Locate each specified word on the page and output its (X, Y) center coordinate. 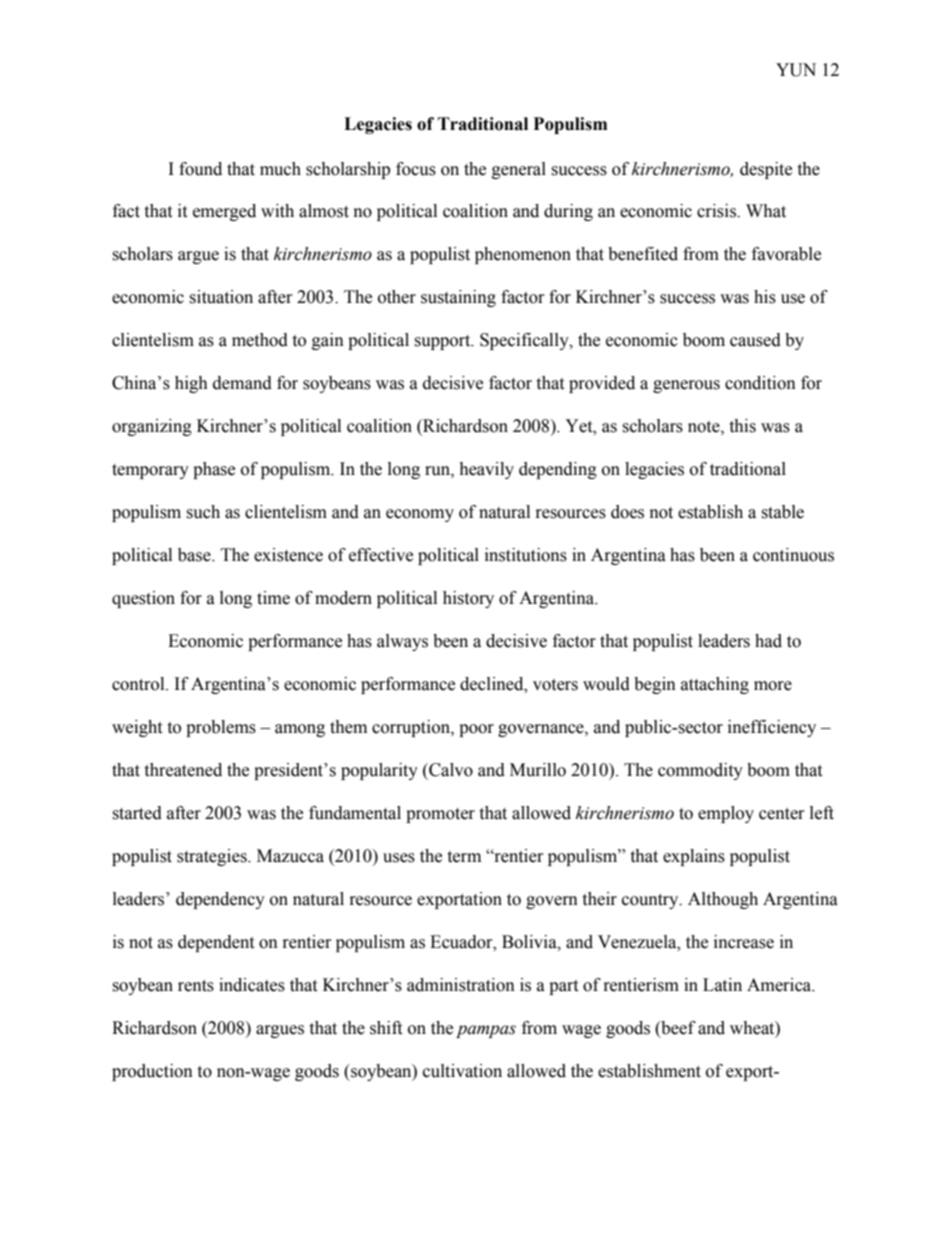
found (200, 169)
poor (476, 730)
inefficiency (772, 728)
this (742, 426)
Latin (722, 985)
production (152, 1072)
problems (221, 728)
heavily (486, 470)
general (519, 170)
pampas (486, 1031)
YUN (796, 70)
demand (242, 383)
